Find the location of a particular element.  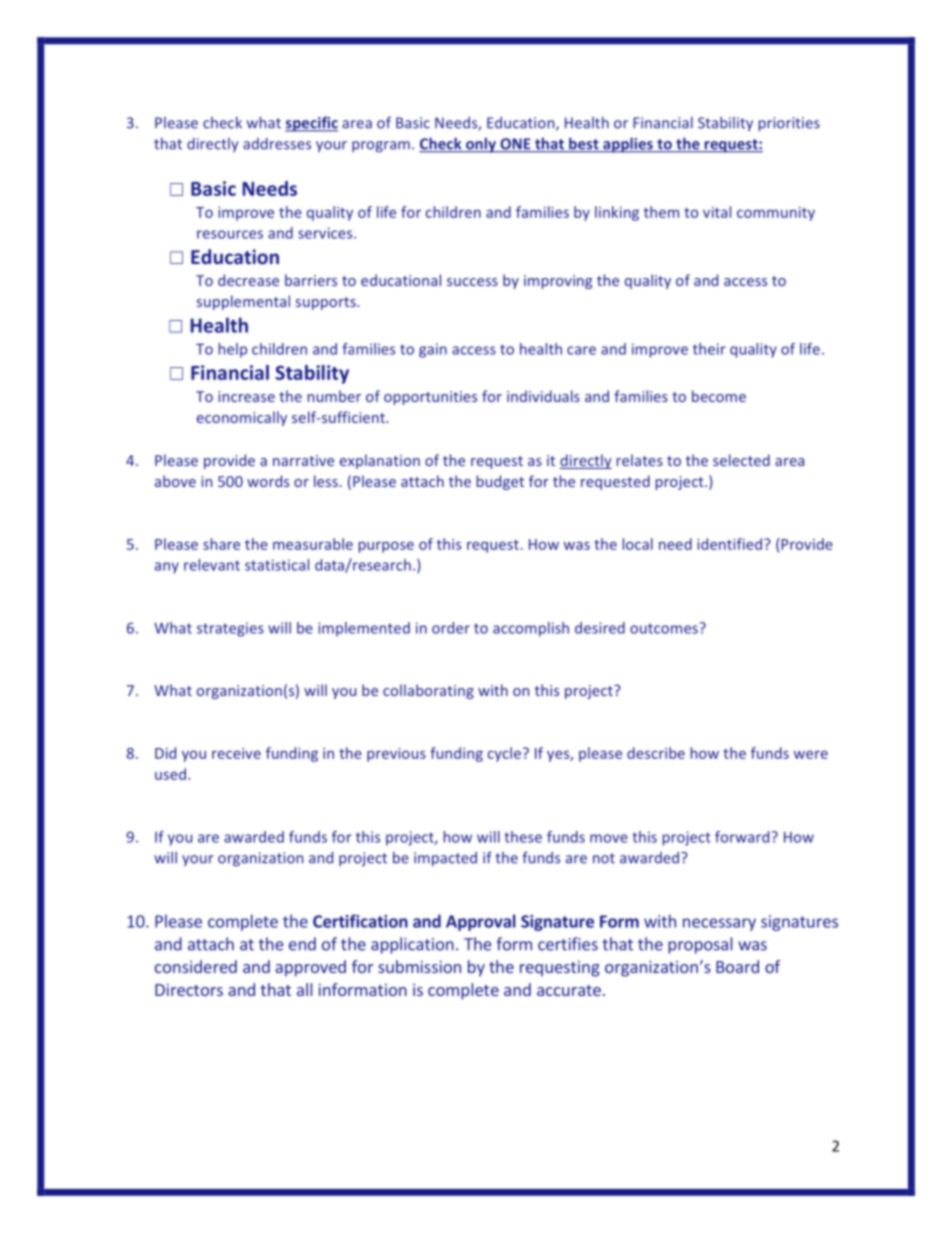

their is located at coordinates (709, 349).
